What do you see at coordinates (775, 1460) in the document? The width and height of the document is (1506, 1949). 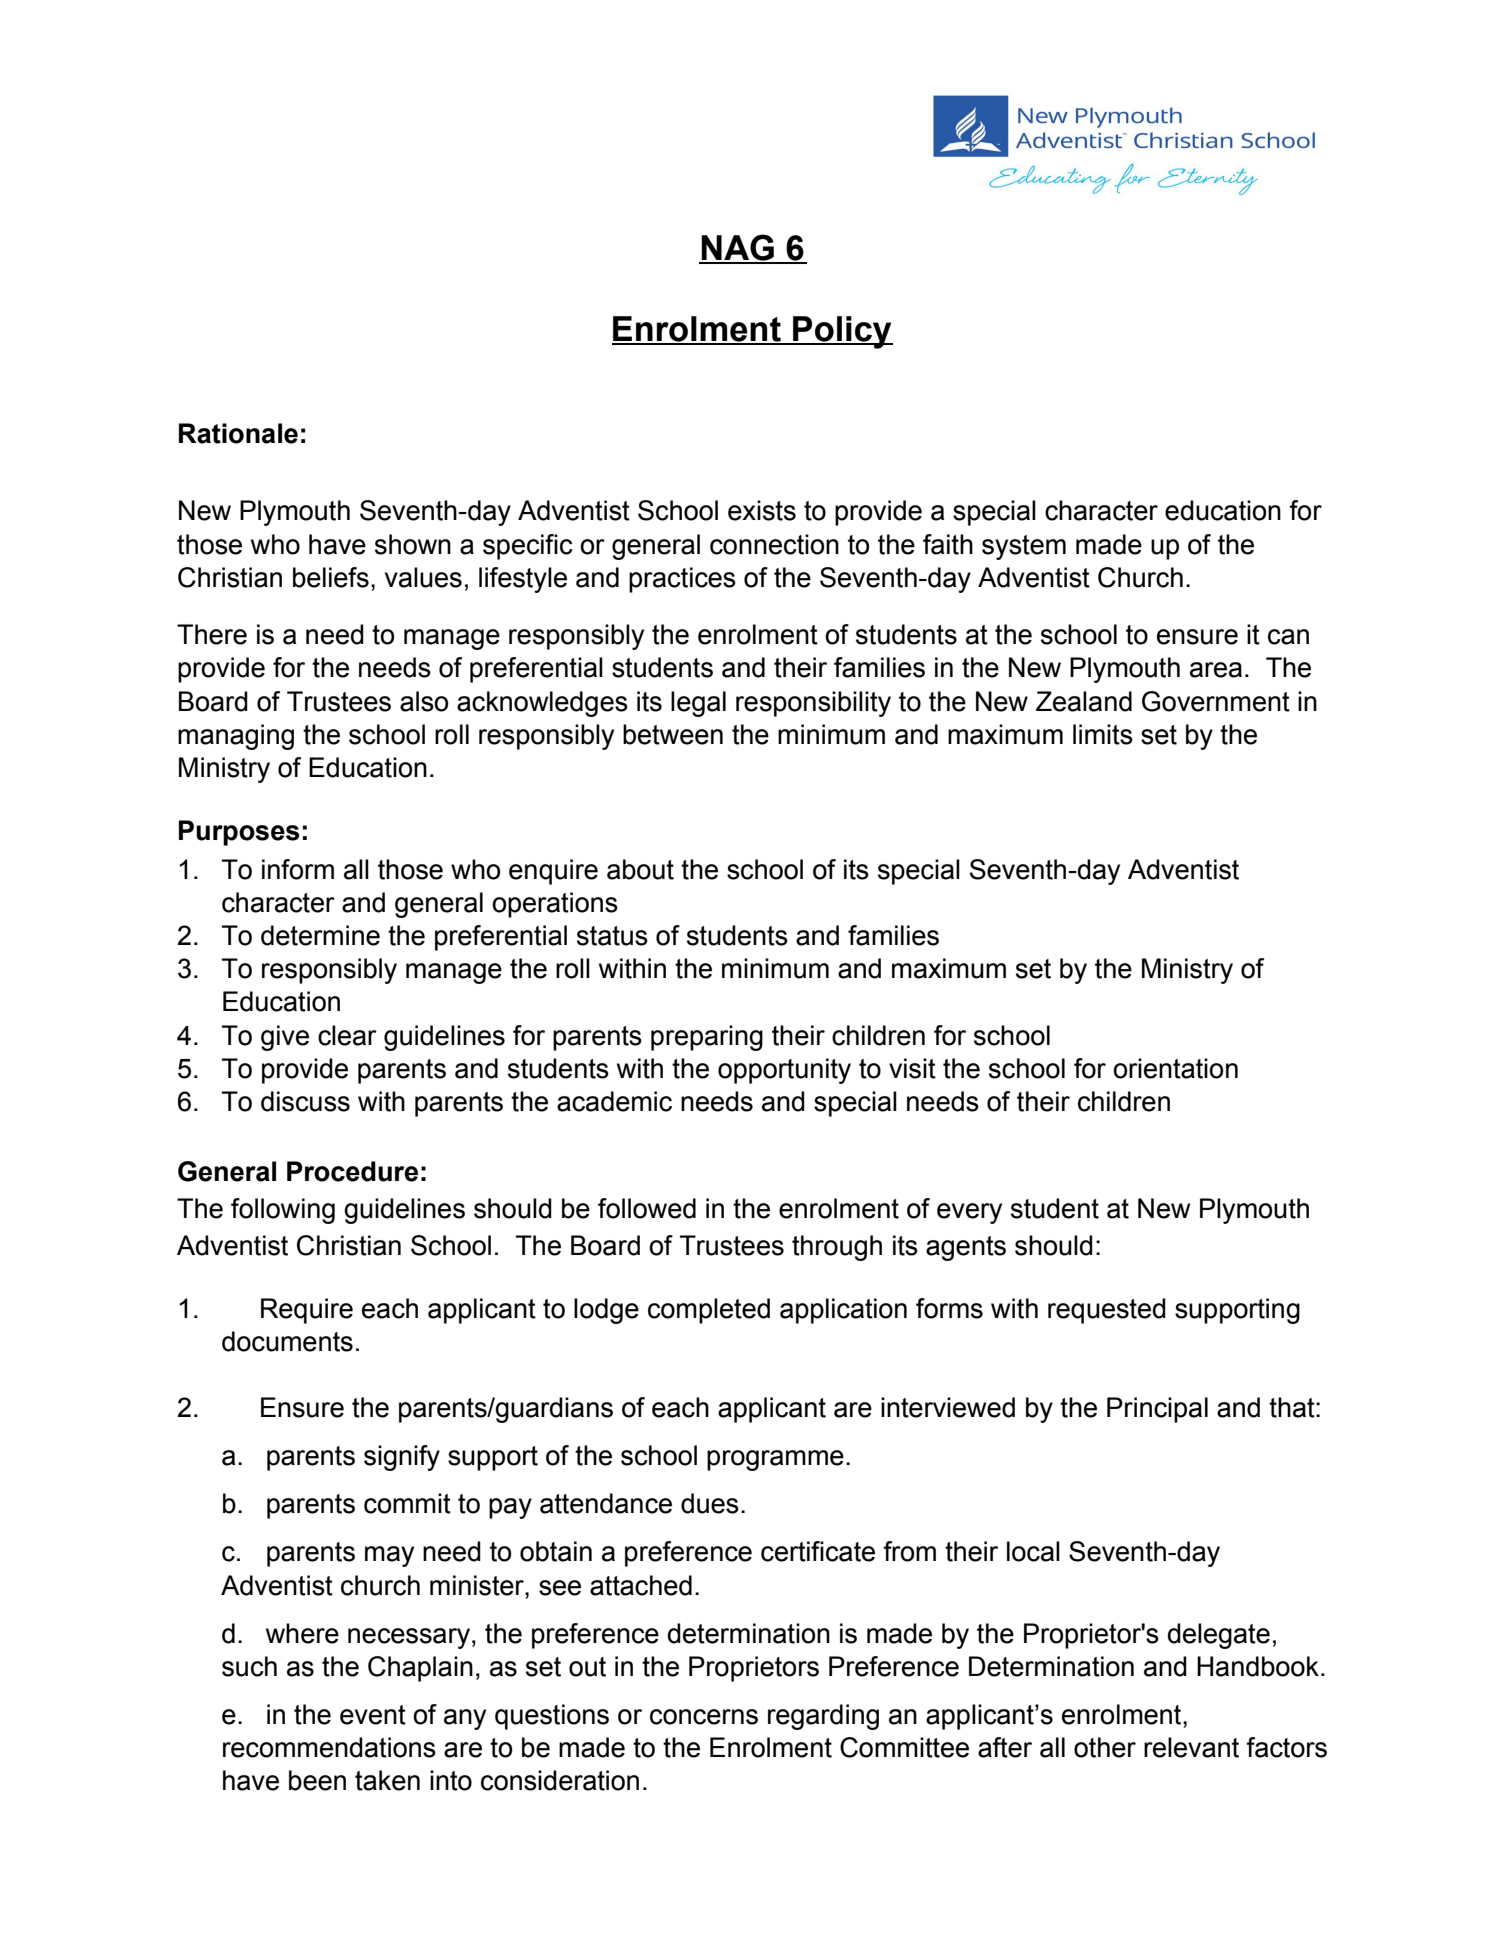 I see `programme` at bounding box center [775, 1460].
